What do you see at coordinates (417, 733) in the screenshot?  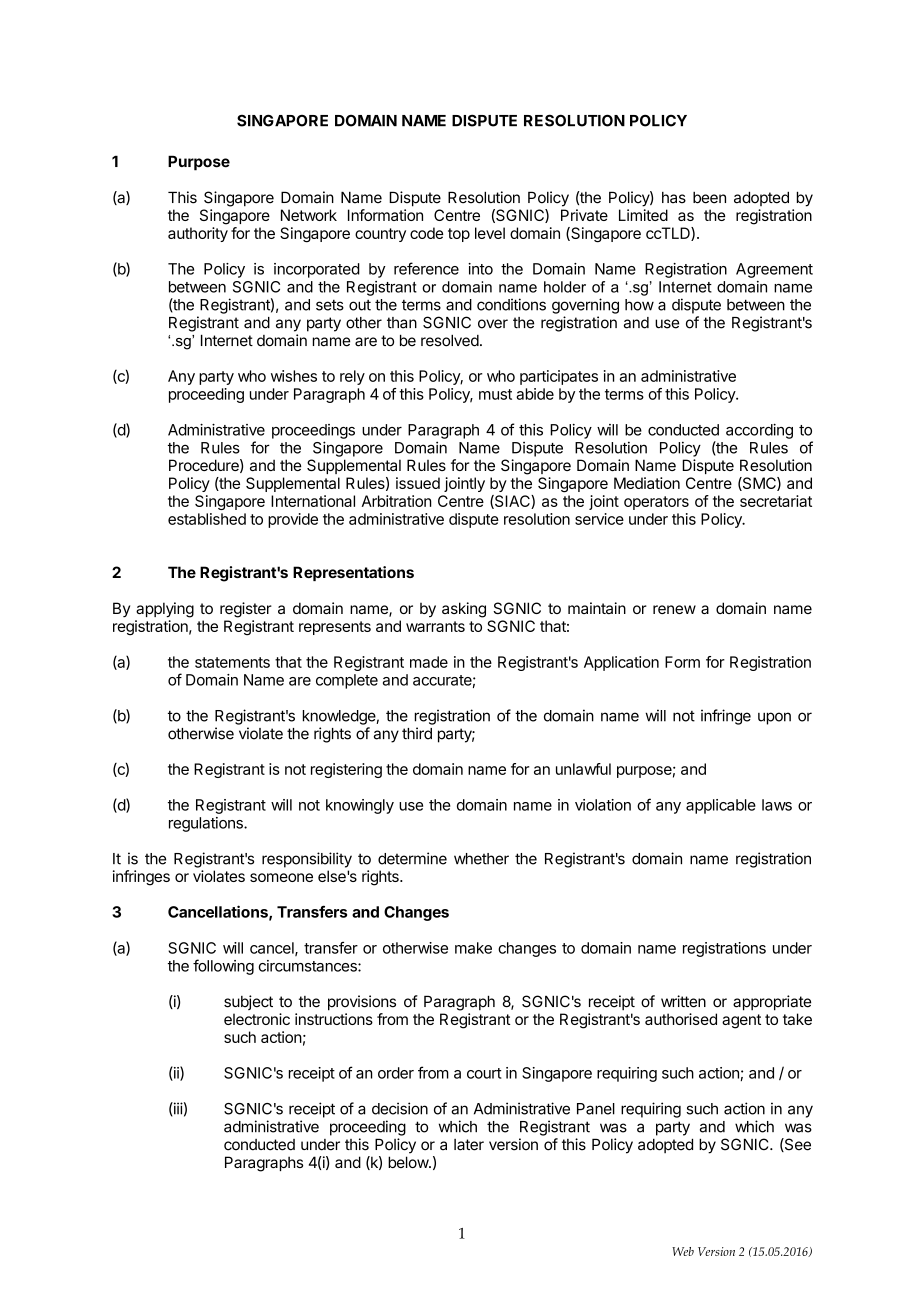 I see `third` at bounding box center [417, 733].
